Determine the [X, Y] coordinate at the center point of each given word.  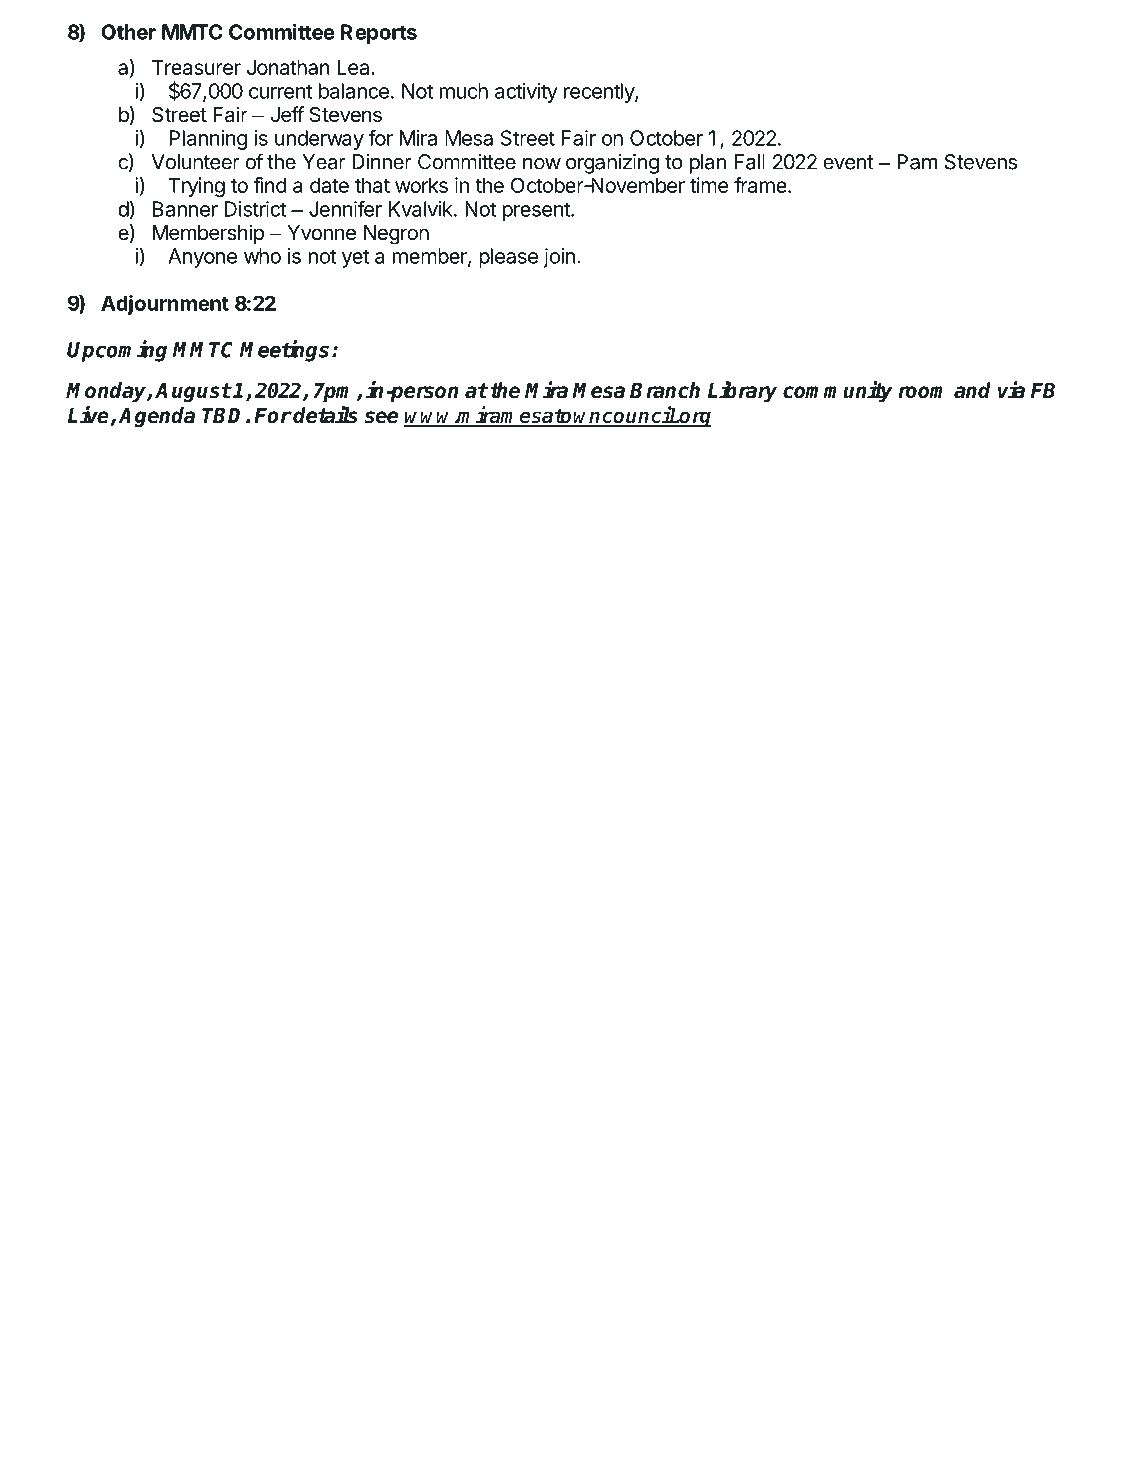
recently [600, 93]
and [972, 390]
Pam [917, 162]
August [193, 393]
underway [319, 140]
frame [760, 185]
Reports [379, 34]
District [255, 209]
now [542, 164]
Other [128, 32]
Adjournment [165, 305]
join [559, 258]
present [537, 211]
